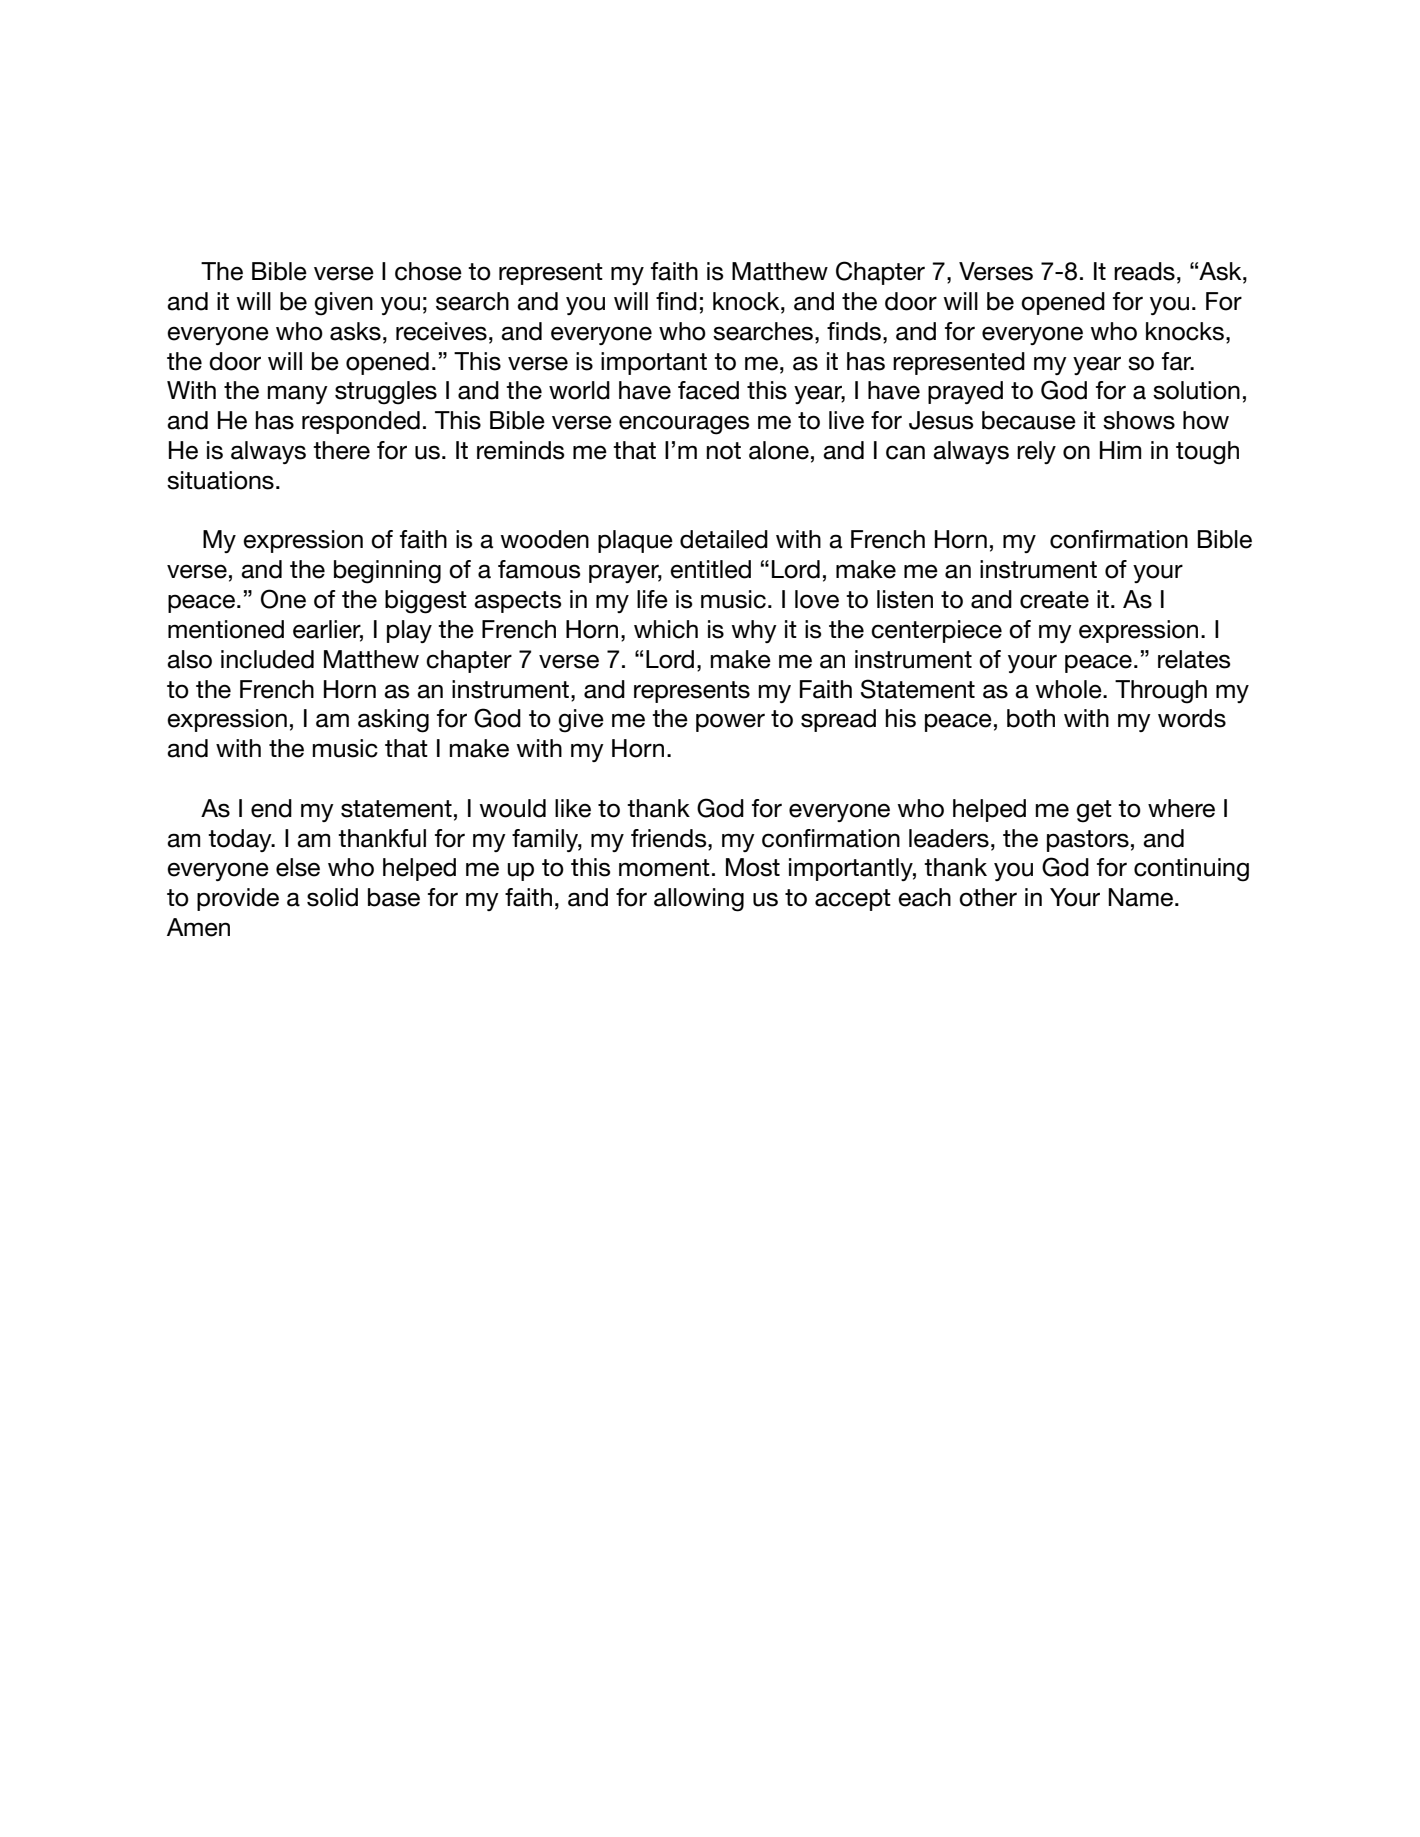 The image size is (1420, 1837). I want to click on whole, so click(1069, 689).
